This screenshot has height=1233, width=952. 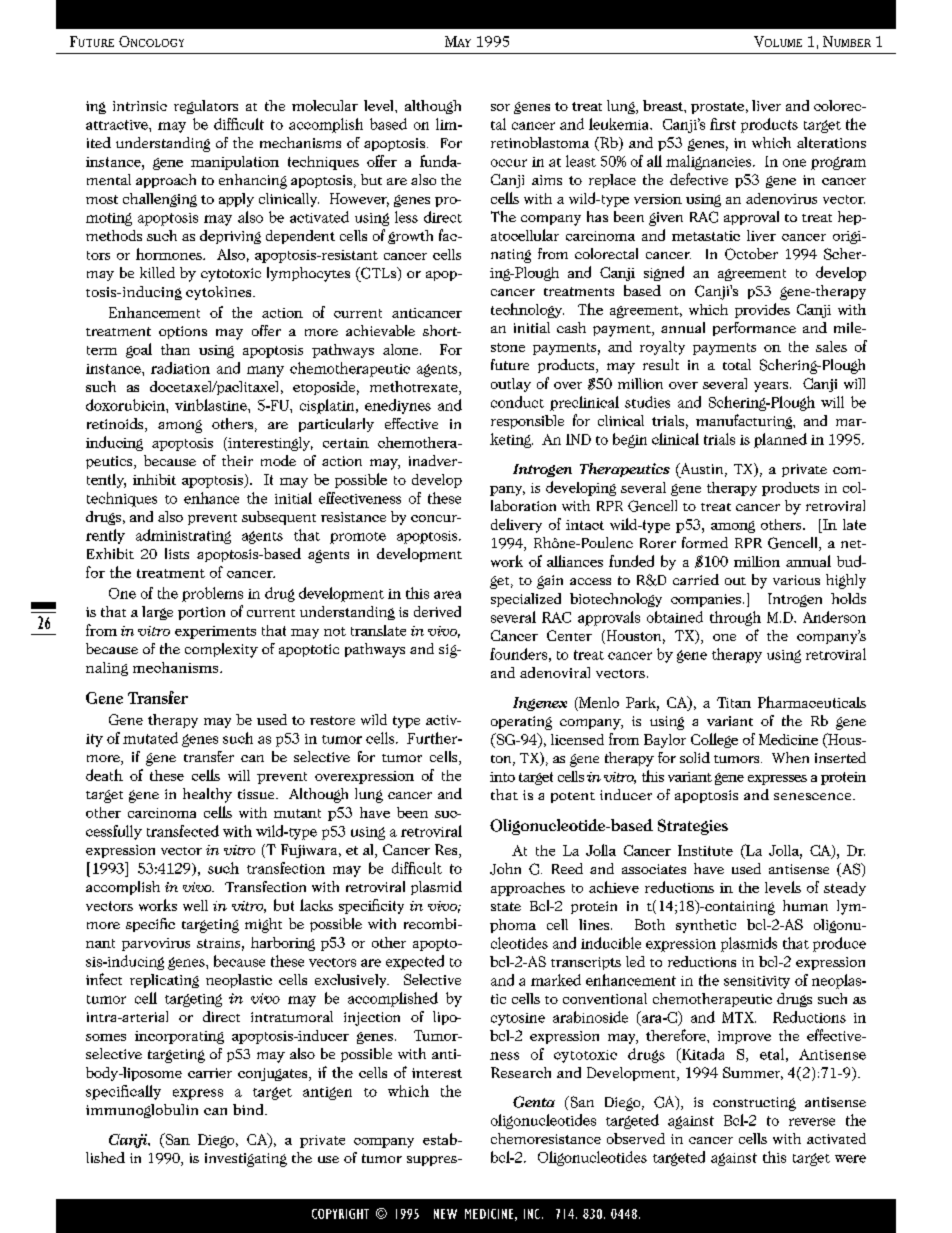 I want to click on manipulation, so click(x=235, y=163).
